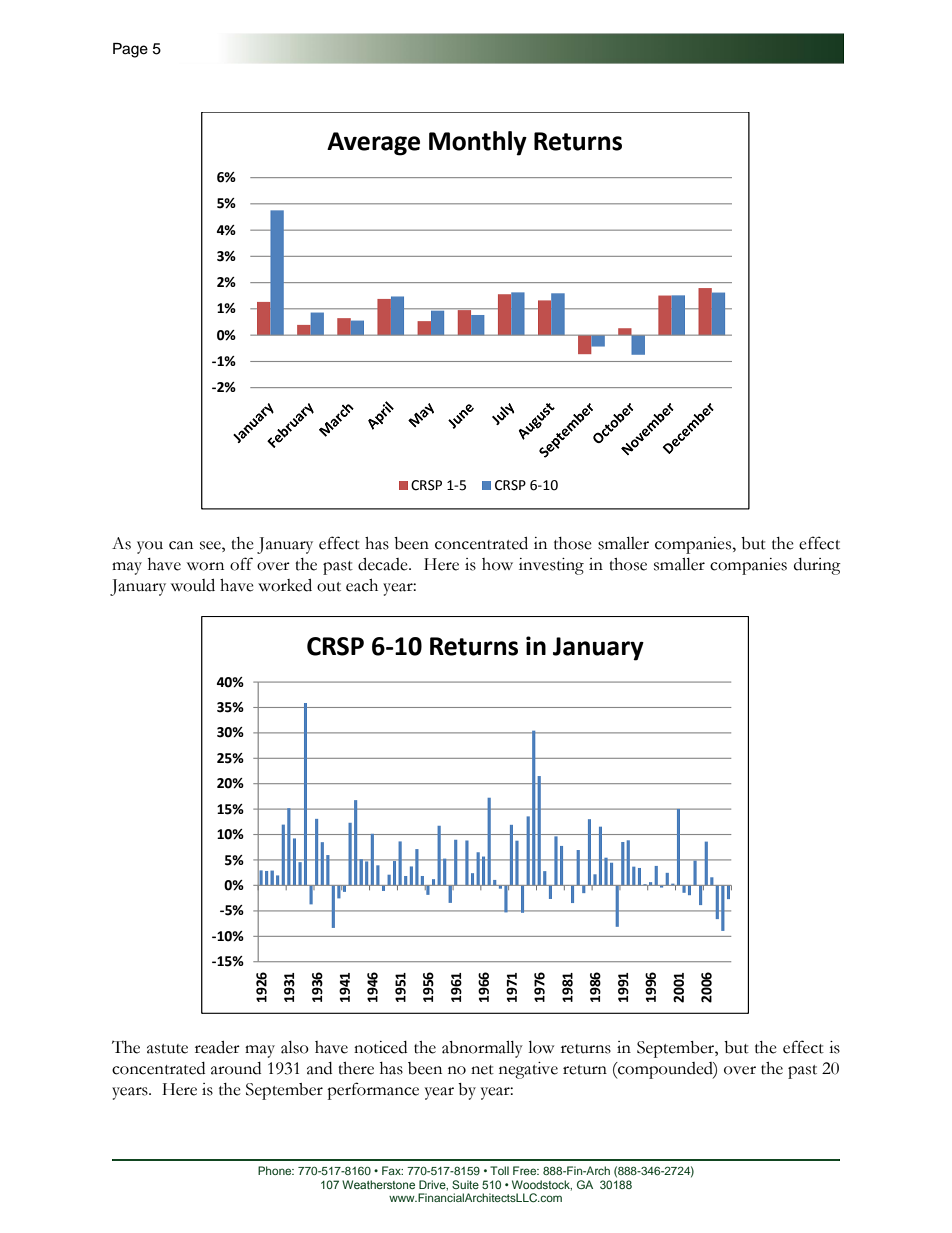 Image resolution: width=952 pixels, height=1233 pixels. What do you see at coordinates (478, 143) in the image?
I see `Monthly` at bounding box center [478, 143].
